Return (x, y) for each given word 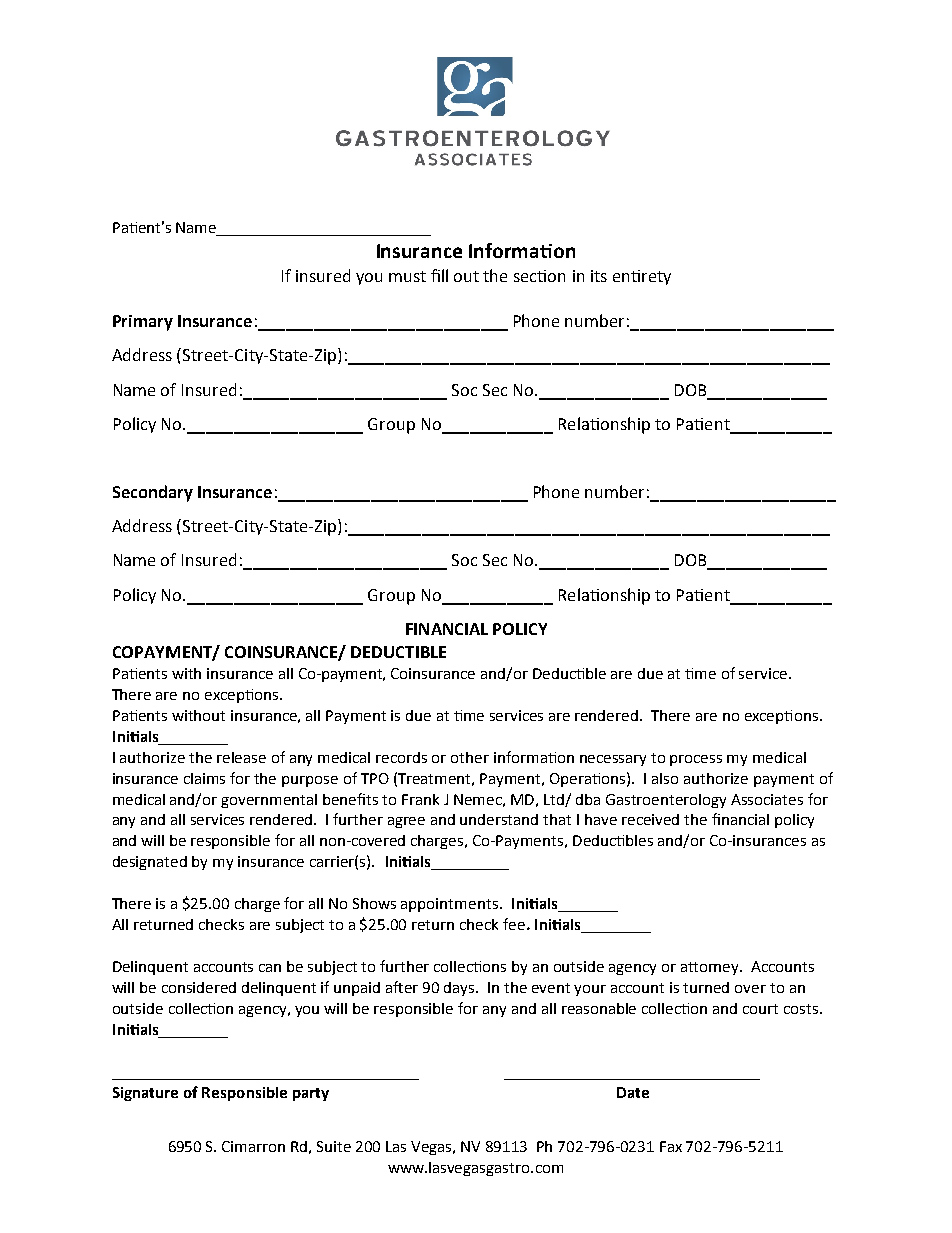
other (470, 757)
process (696, 760)
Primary (143, 323)
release (241, 757)
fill (439, 275)
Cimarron (253, 1146)
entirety (642, 277)
